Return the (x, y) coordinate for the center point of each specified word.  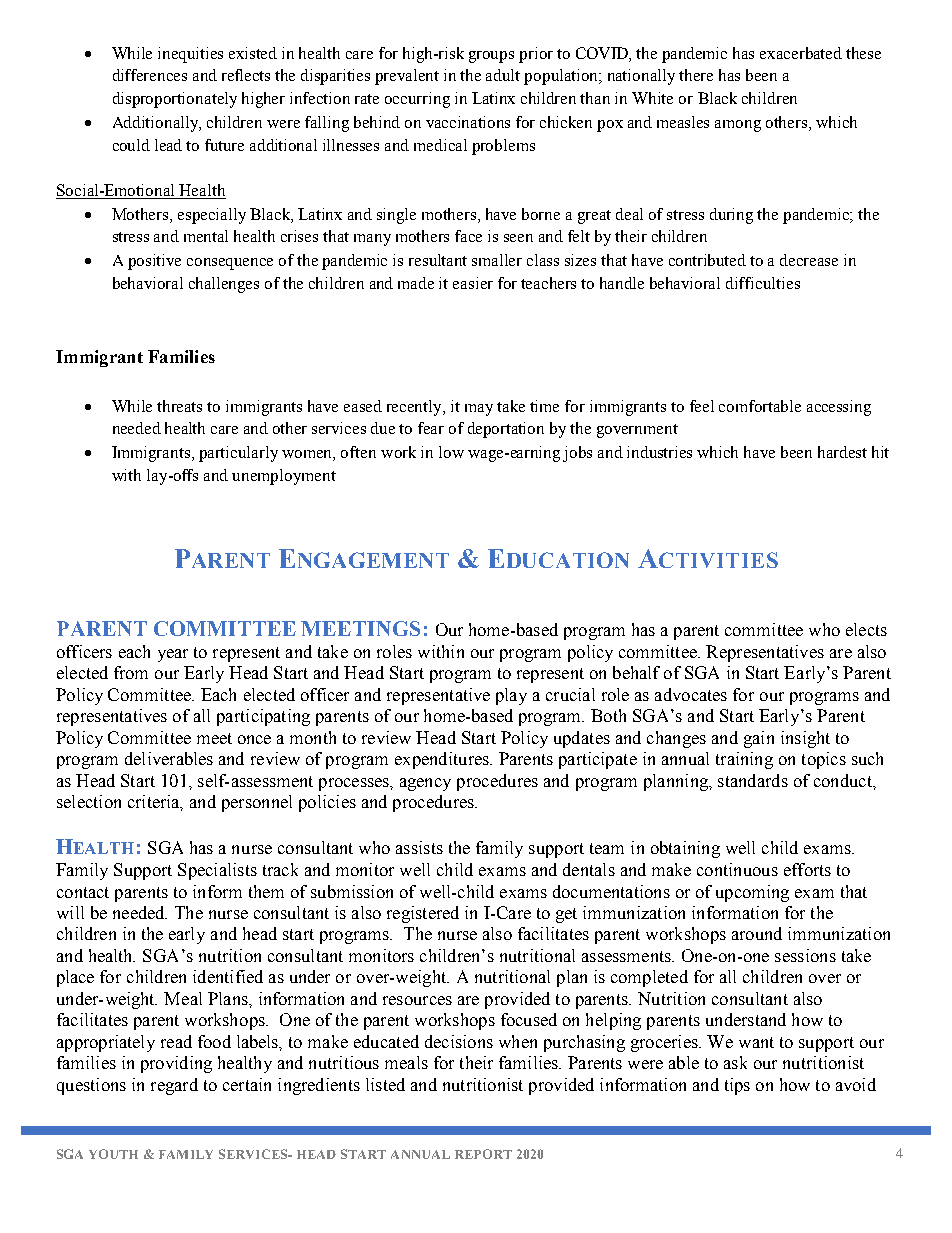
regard (174, 1086)
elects (866, 629)
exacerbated (801, 53)
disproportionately (175, 100)
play (511, 696)
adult (503, 75)
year (173, 655)
